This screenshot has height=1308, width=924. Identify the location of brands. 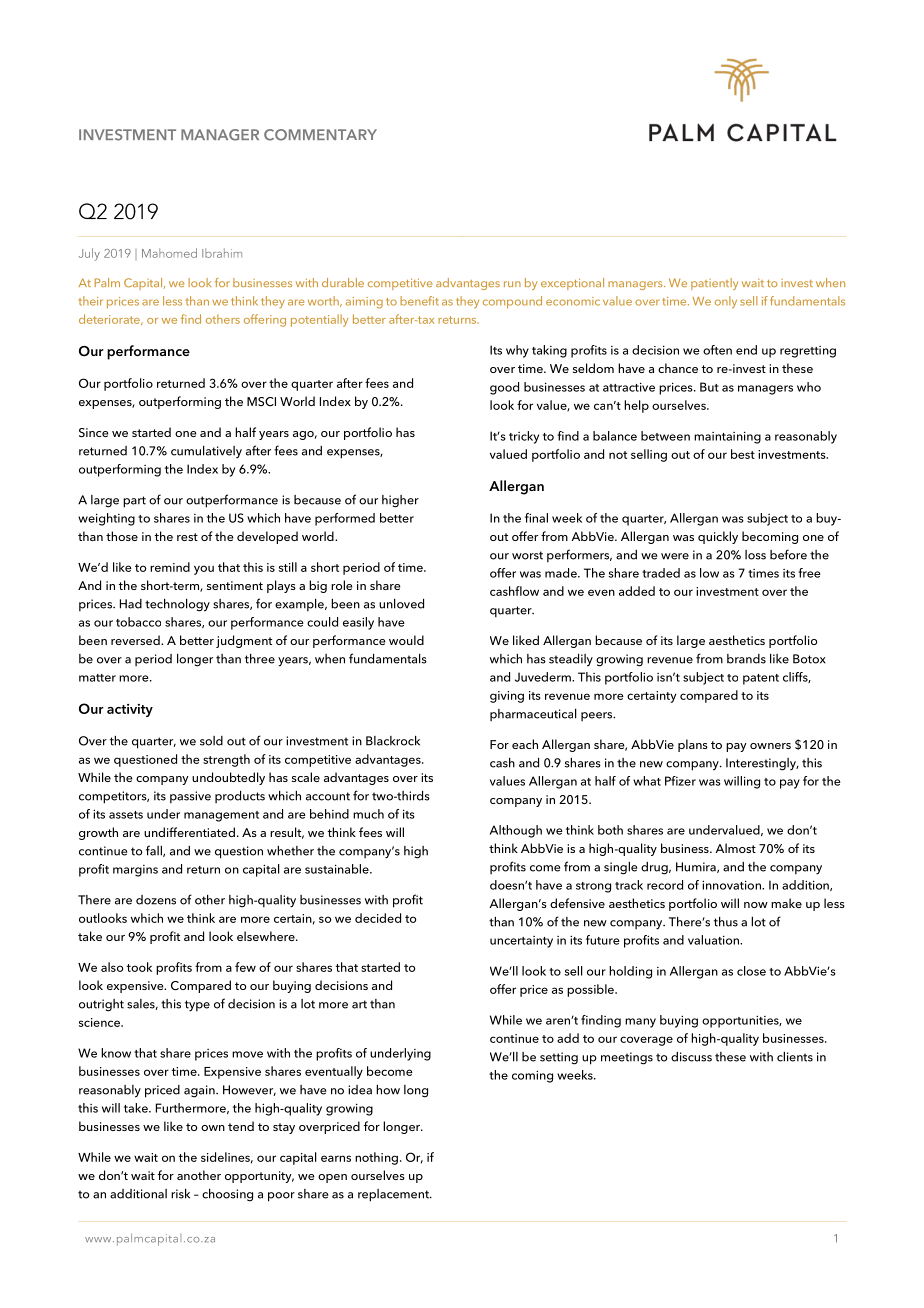
(746, 659).
